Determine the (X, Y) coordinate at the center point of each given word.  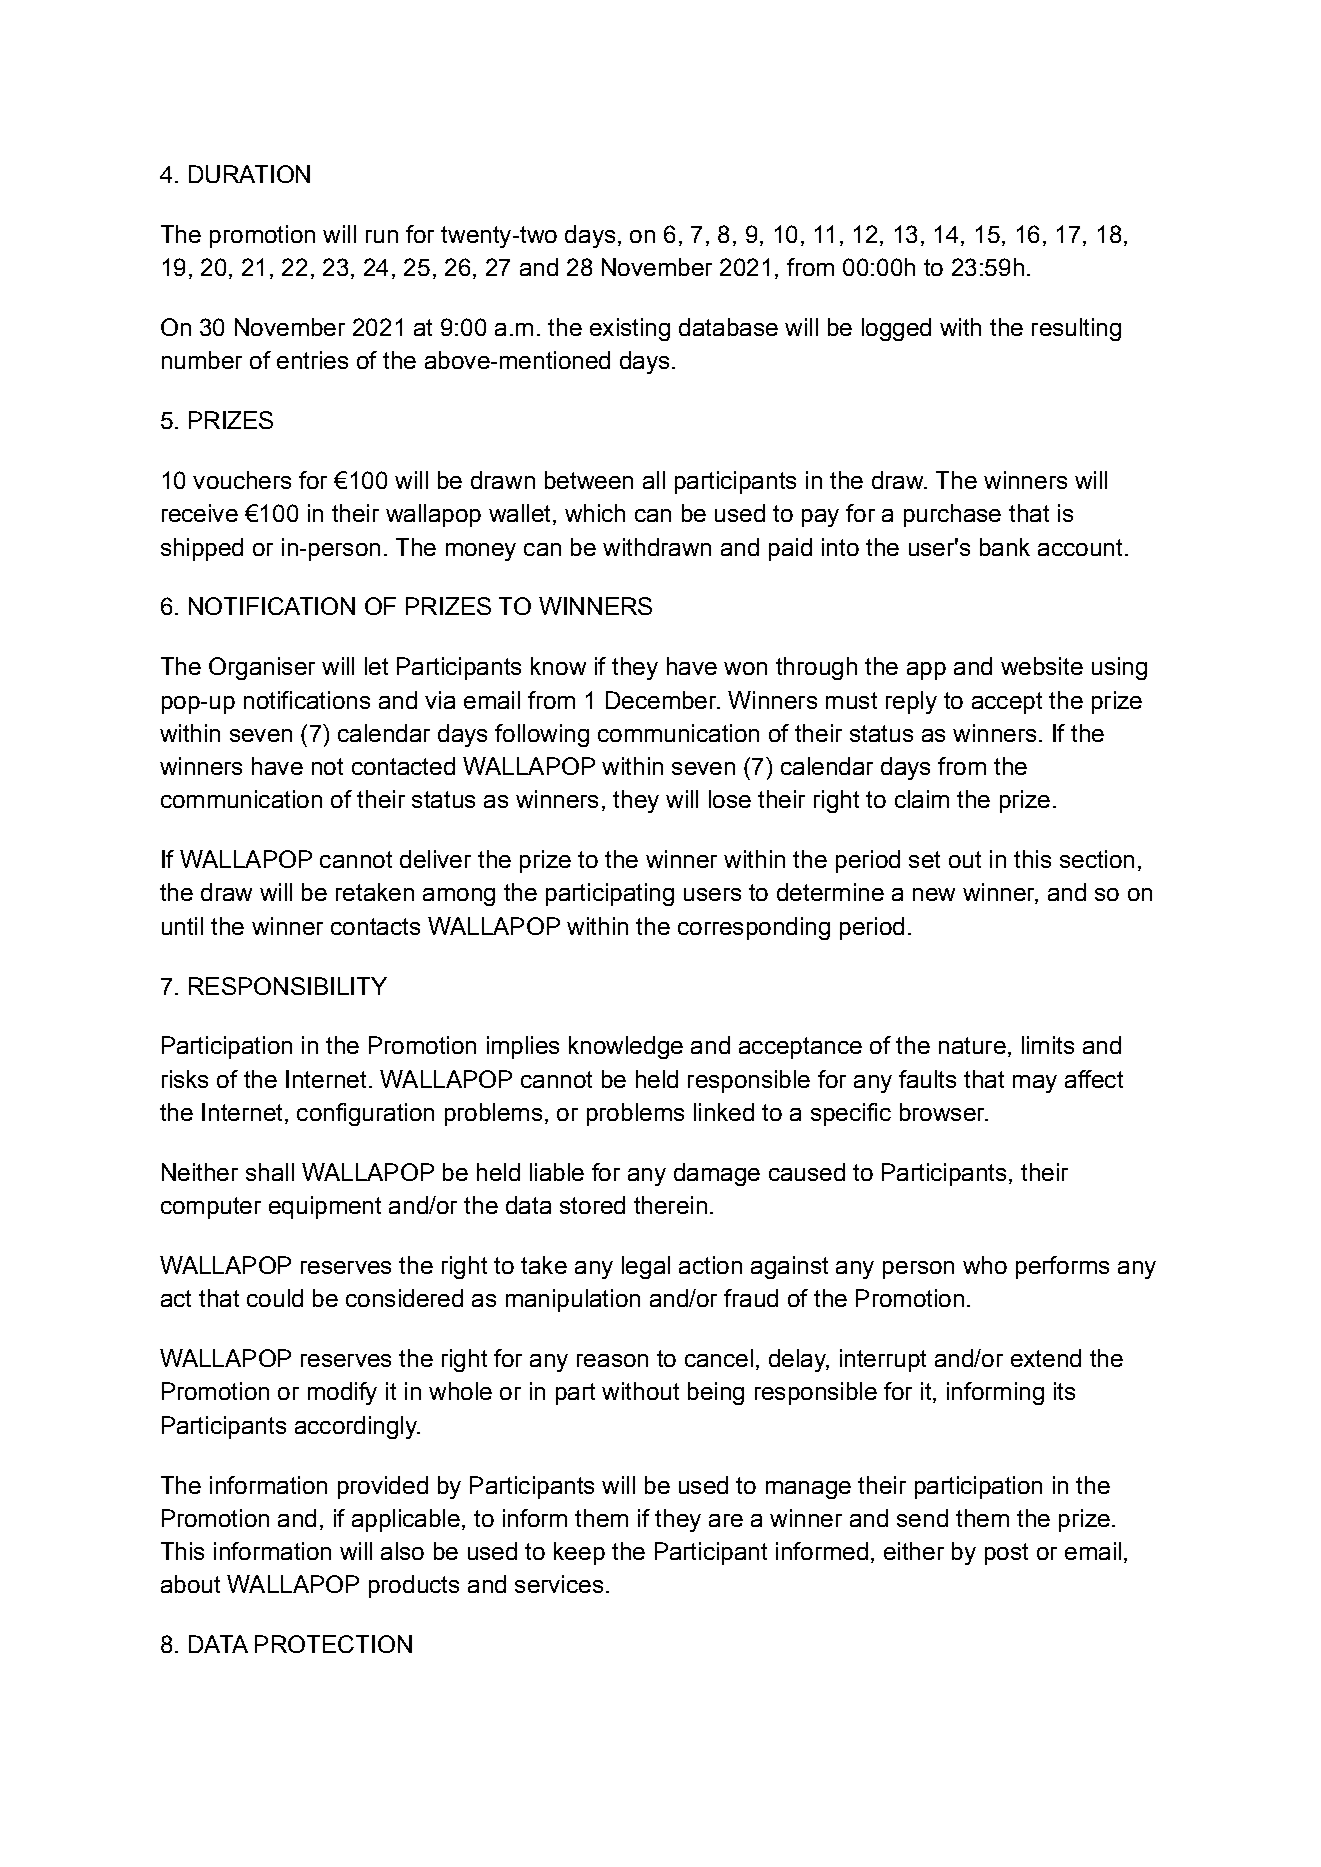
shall (270, 1172)
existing (630, 329)
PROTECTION (333, 1644)
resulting (1076, 329)
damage (717, 1174)
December (662, 700)
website (1042, 666)
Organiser (262, 668)
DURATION (249, 174)
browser (943, 1112)
